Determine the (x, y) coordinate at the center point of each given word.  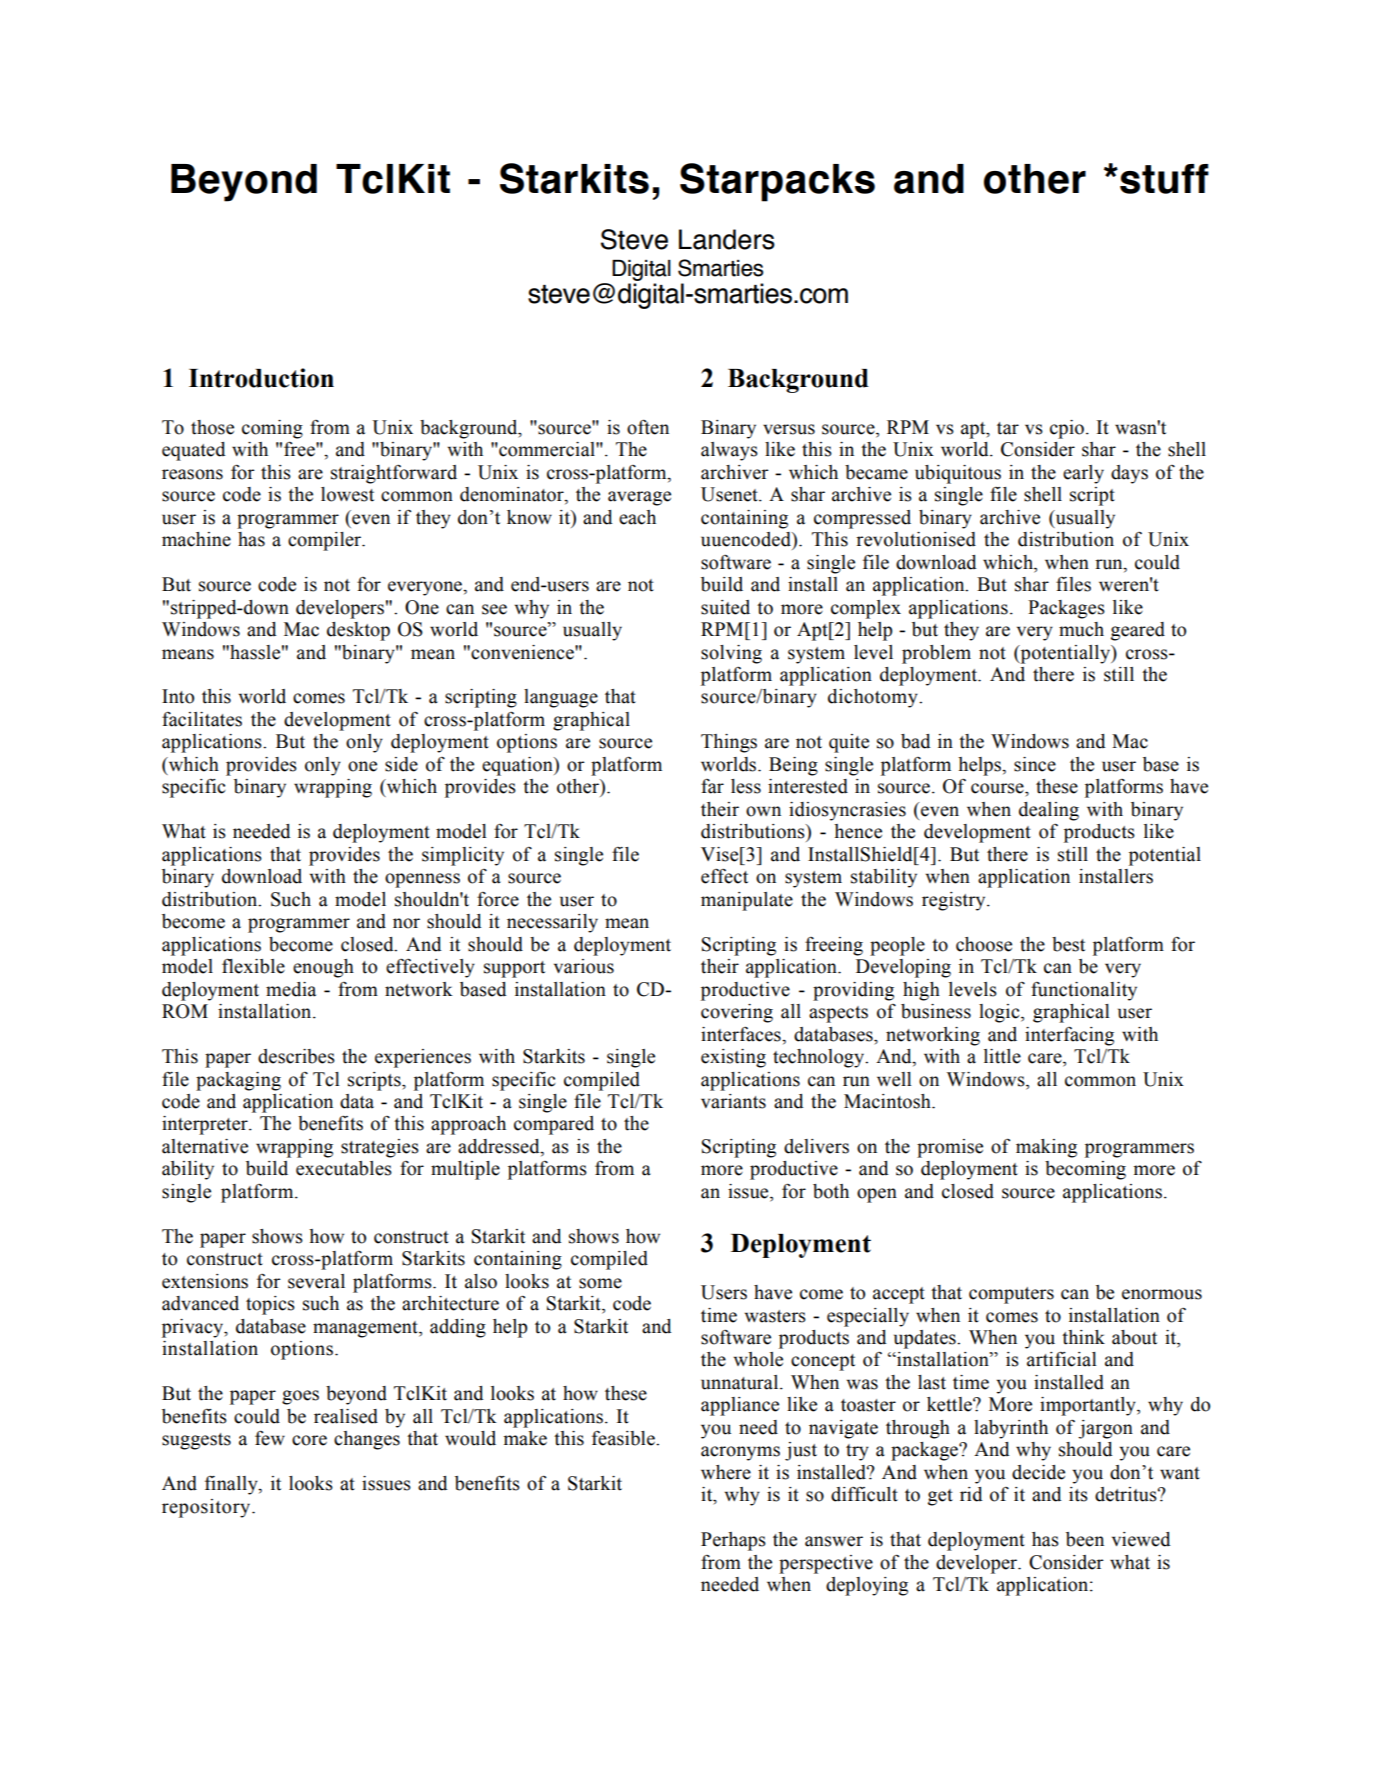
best (1068, 944)
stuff (1164, 179)
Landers (727, 239)
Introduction (261, 378)
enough (323, 968)
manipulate (747, 901)
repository (207, 1508)
